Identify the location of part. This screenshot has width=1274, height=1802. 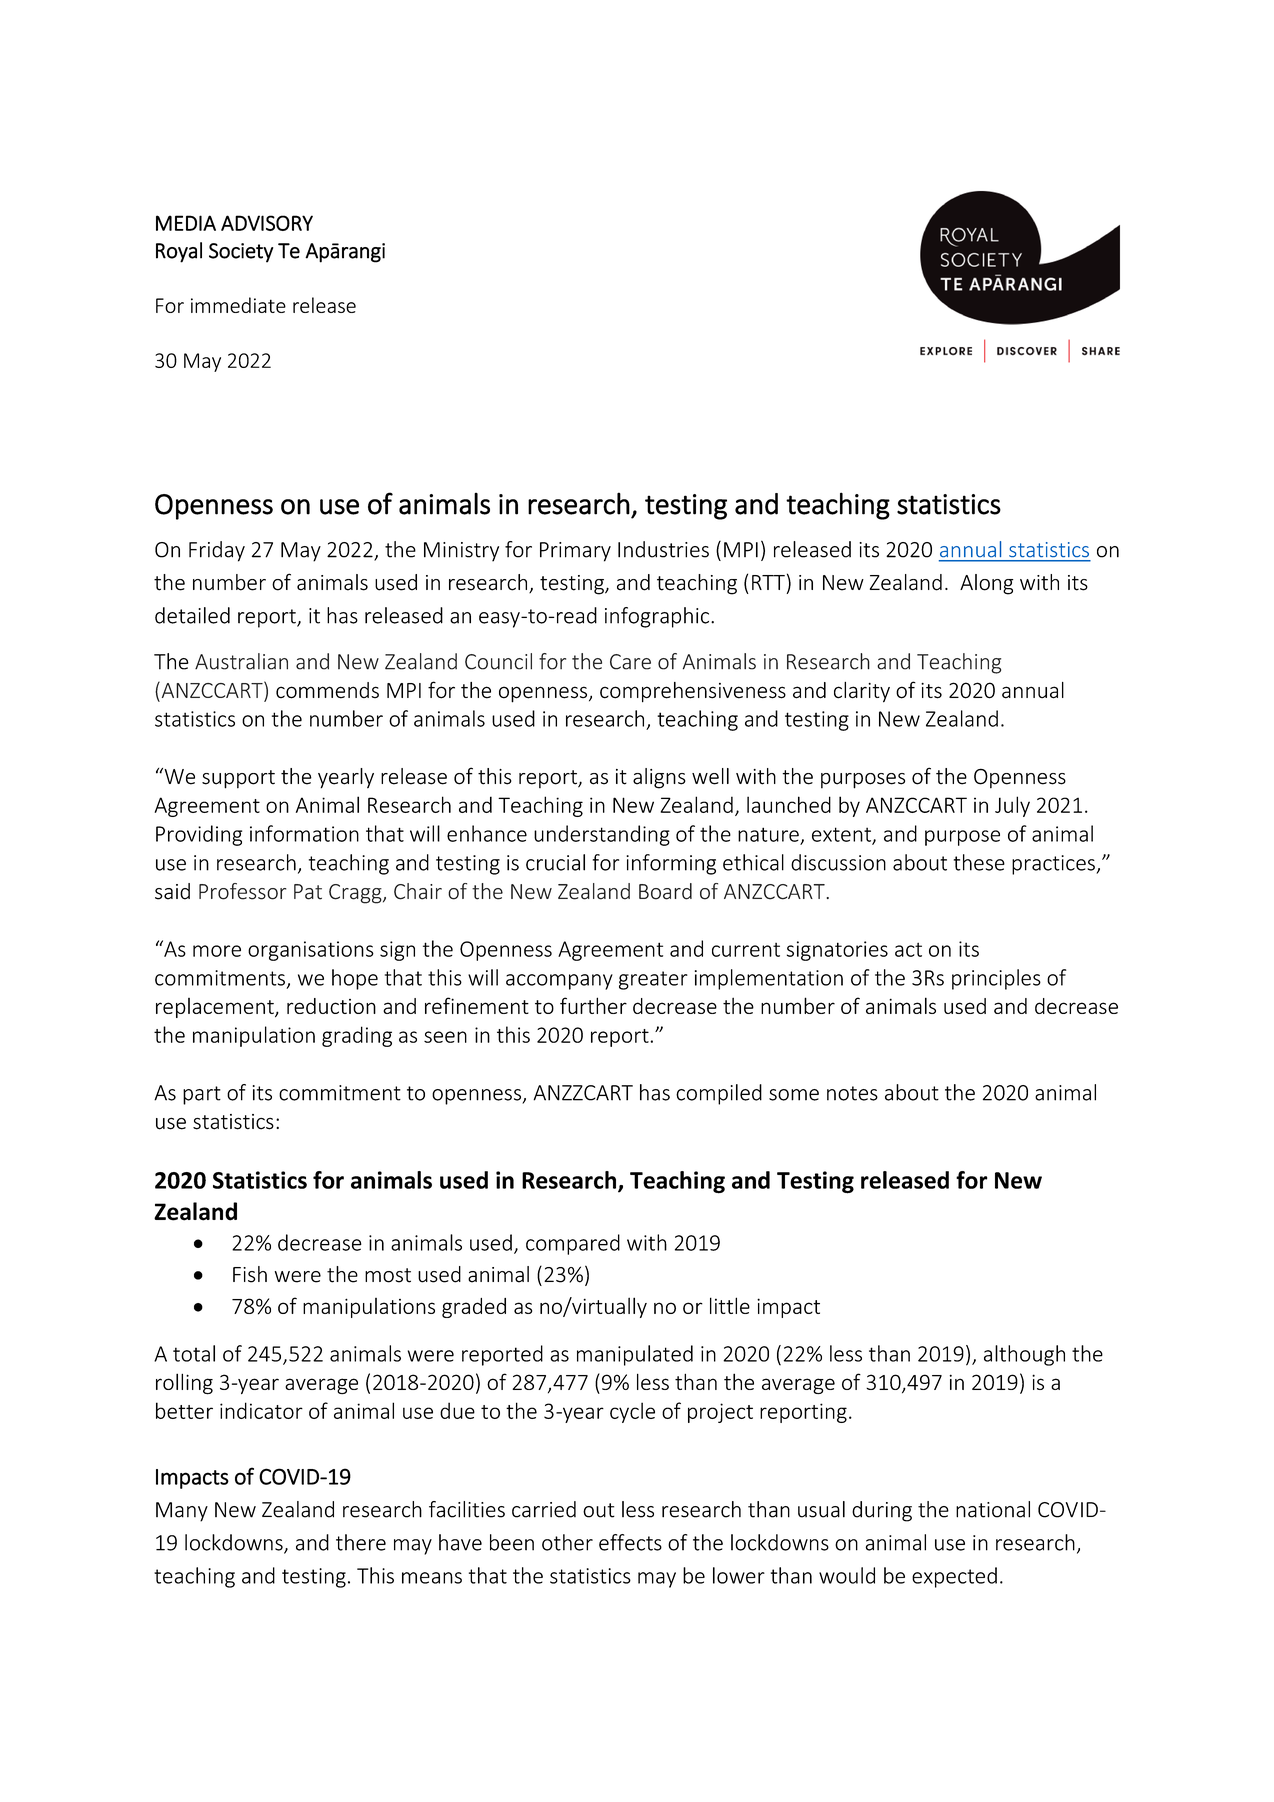
(202, 1095).
